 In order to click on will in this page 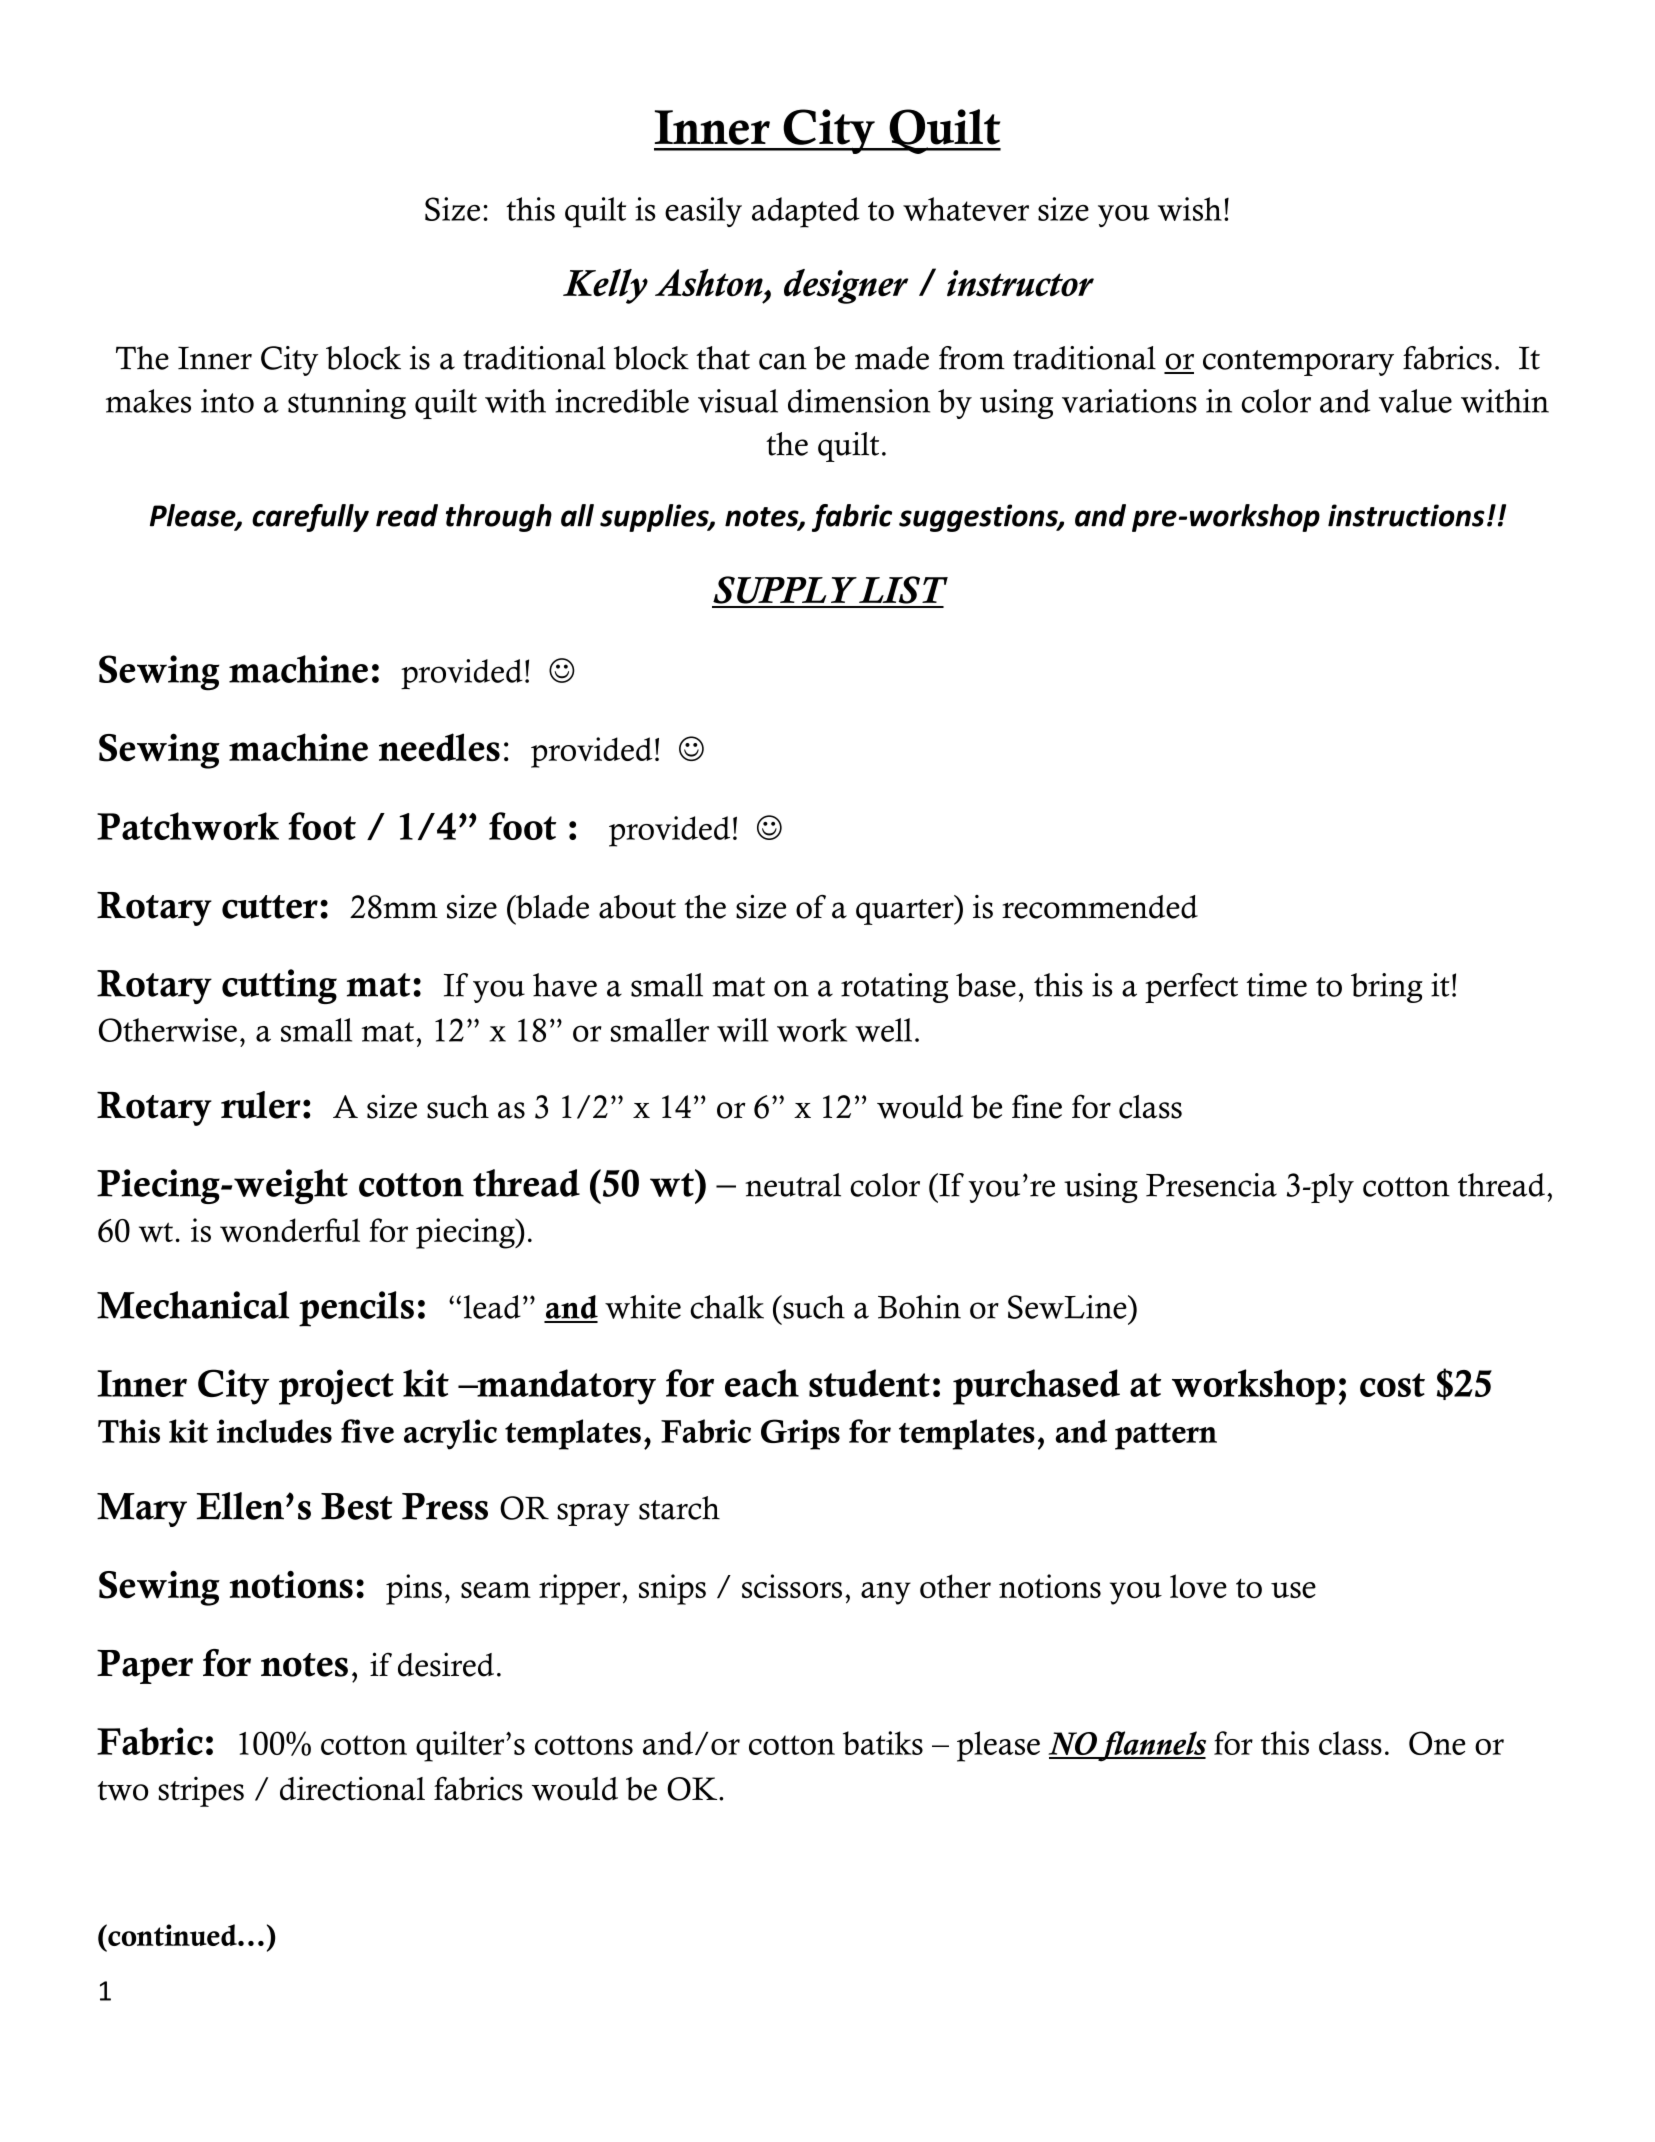, I will do `click(742, 1030)`.
